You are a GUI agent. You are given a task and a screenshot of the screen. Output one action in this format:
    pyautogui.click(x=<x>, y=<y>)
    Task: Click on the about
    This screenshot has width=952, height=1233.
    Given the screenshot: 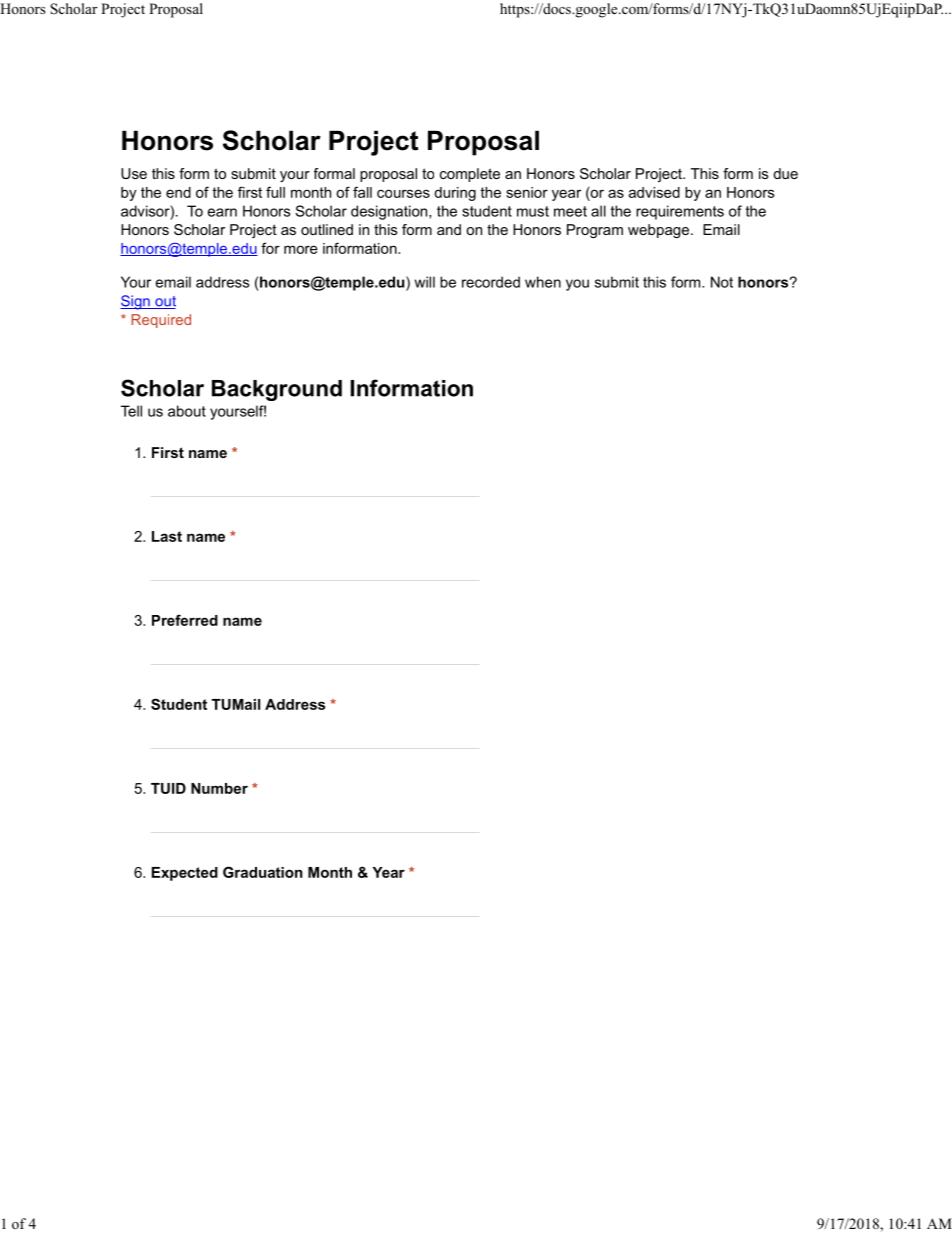 What is the action you would take?
    pyautogui.click(x=187, y=411)
